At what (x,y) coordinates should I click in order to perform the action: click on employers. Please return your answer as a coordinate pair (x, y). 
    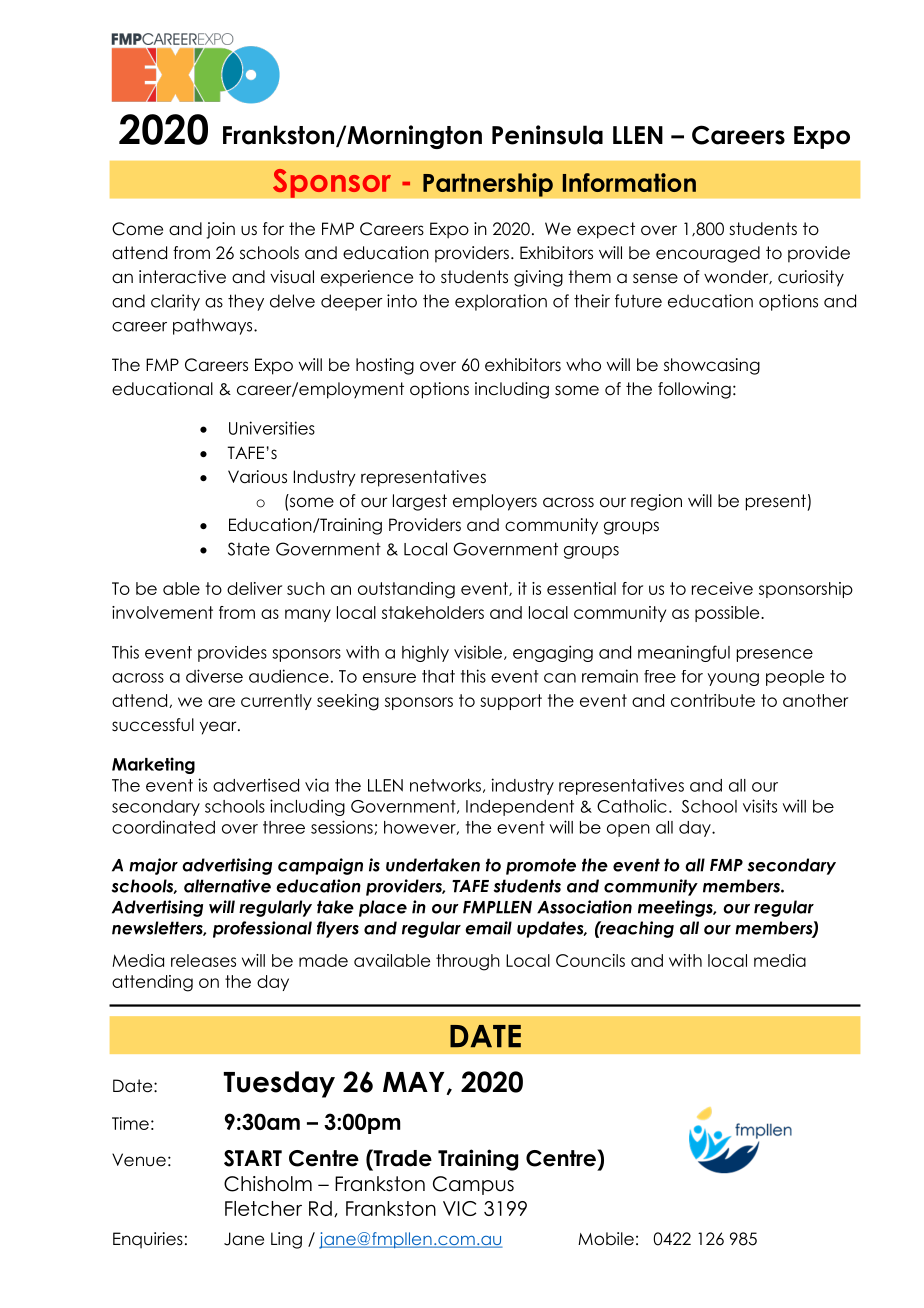
    Looking at the image, I should click on (495, 502).
